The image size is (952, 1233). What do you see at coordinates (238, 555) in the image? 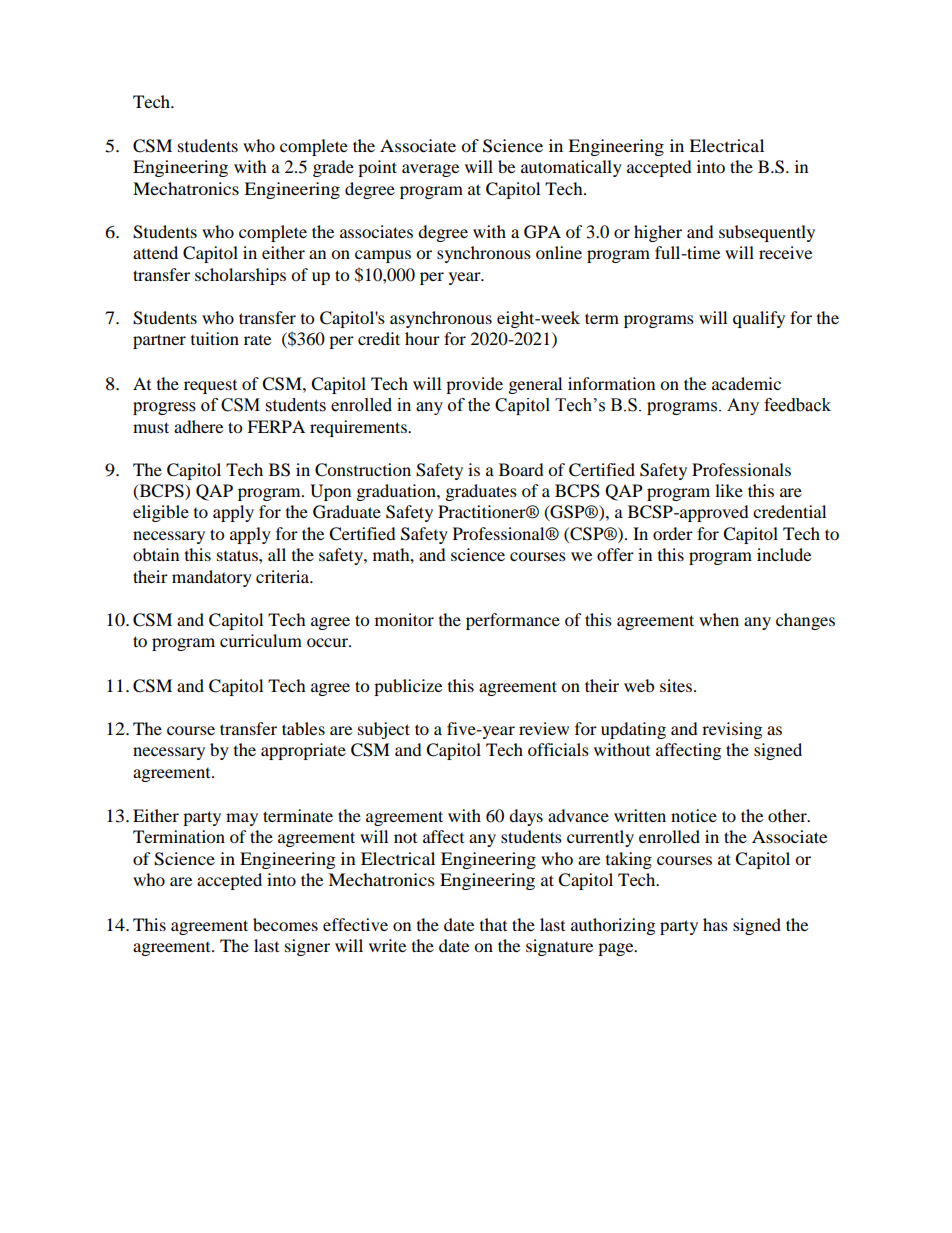
I see `status` at bounding box center [238, 555].
